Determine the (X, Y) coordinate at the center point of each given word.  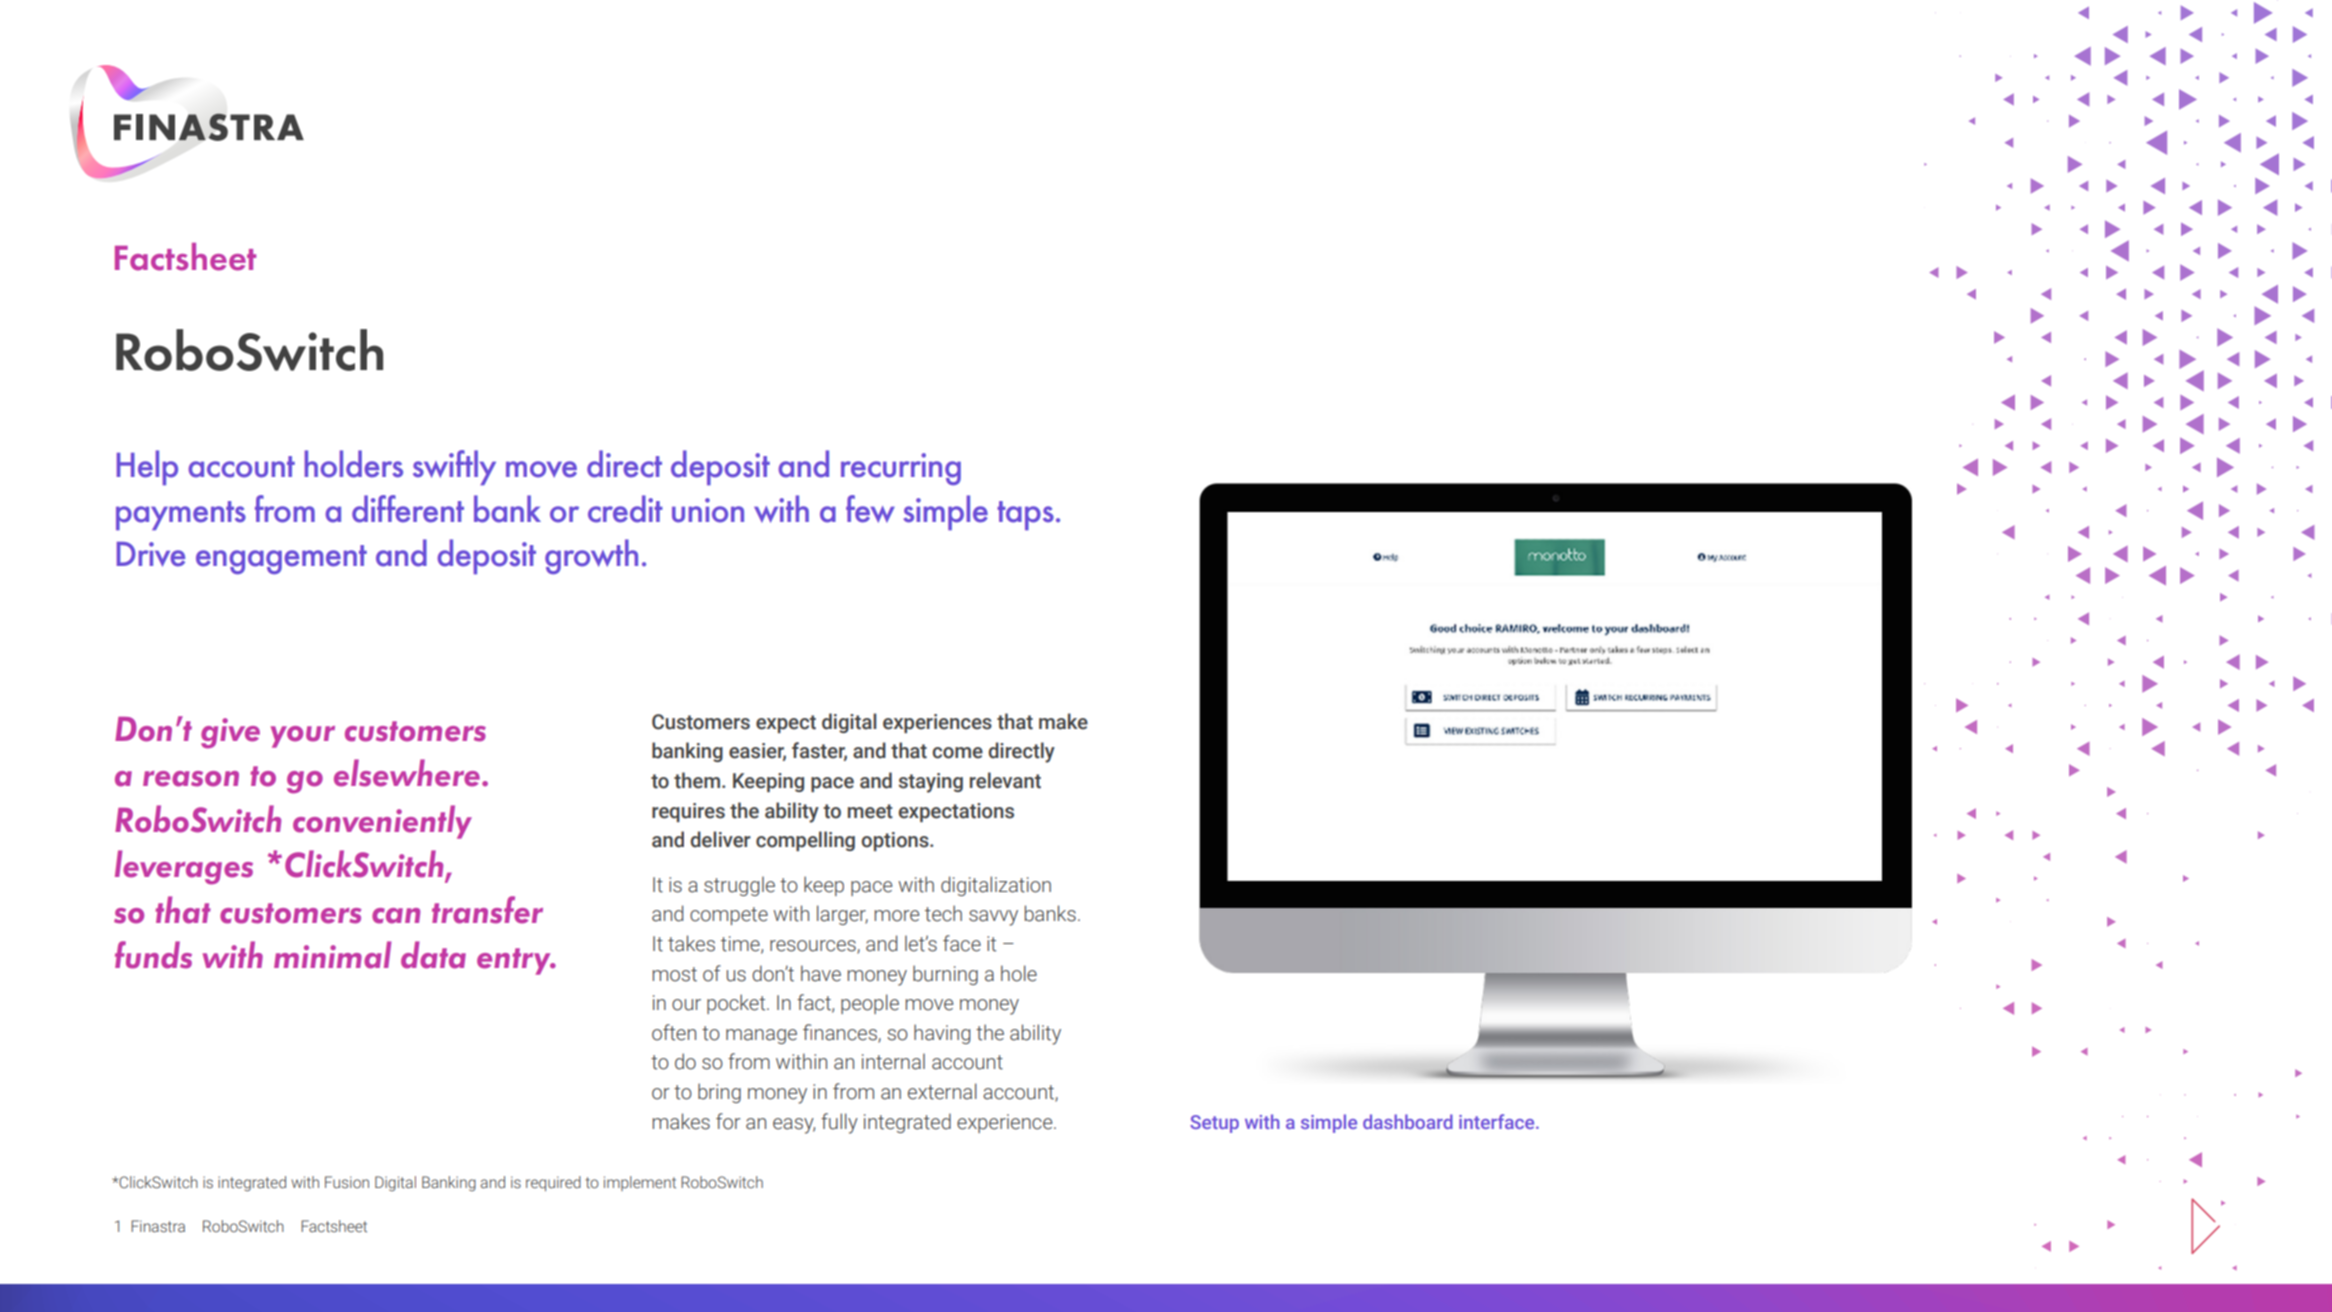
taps (1025, 515)
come (957, 753)
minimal (332, 955)
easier (757, 752)
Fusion (347, 1182)
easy (794, 1126)
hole (1019, 973)
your (303, 737)
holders (354, 464)
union (708, 510)
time (741, 945)
